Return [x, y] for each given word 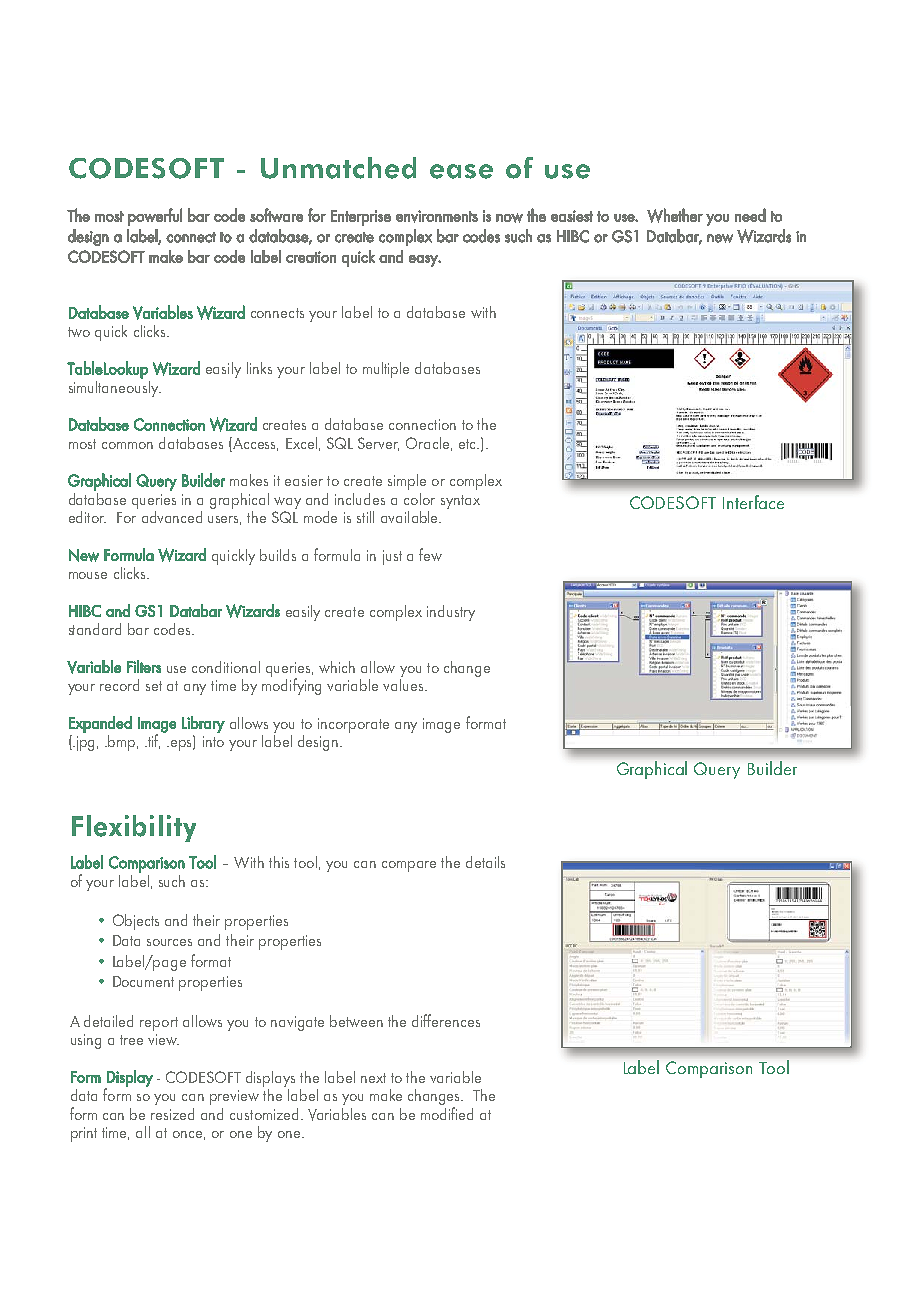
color [419, 499]
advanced [172, 517]
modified [447, 1113]
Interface [753, 502]
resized [172, 1114]
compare [409, 866]
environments [437, 216]
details [485, 862]
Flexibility [134, 828]
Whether [675, 215]
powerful [155, 217]
